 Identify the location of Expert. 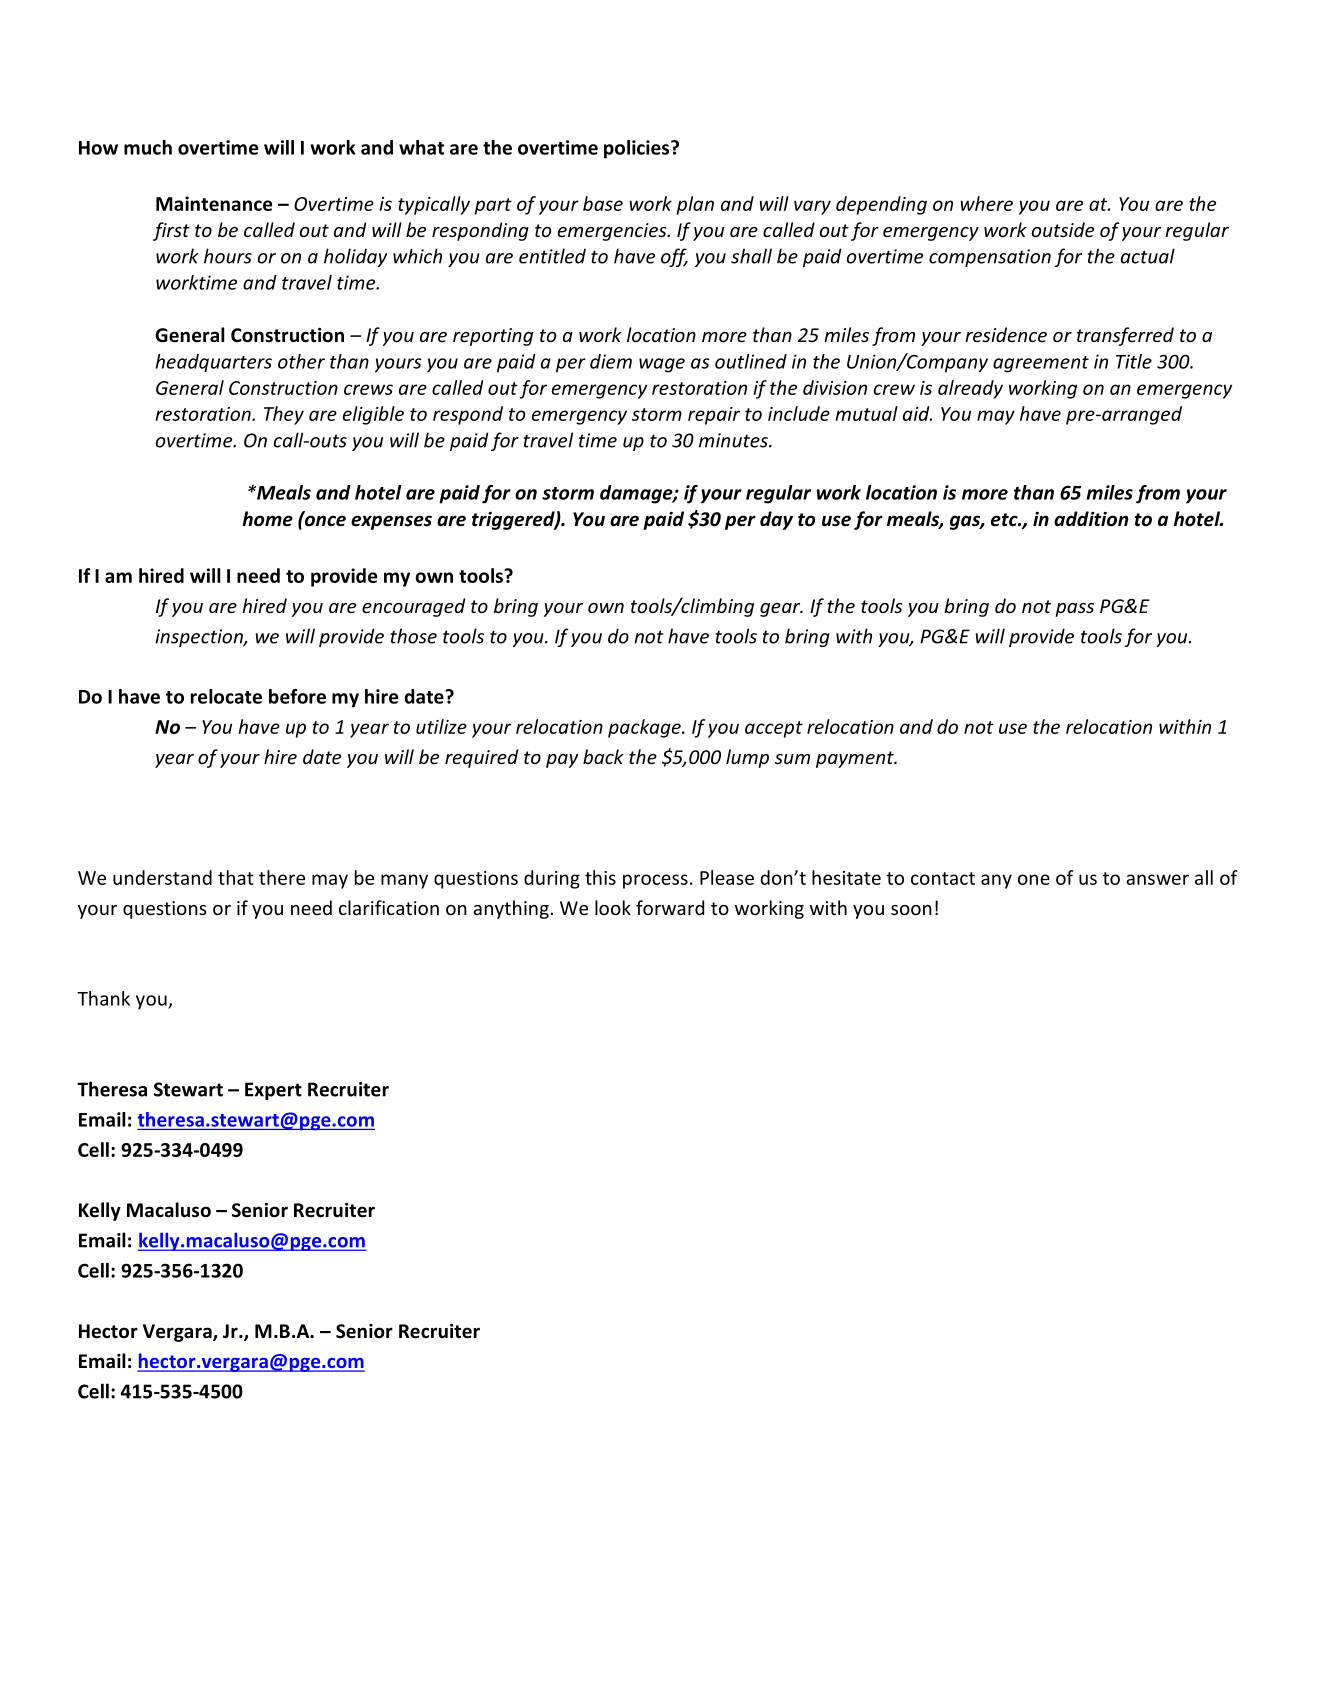
(273, 1091).
